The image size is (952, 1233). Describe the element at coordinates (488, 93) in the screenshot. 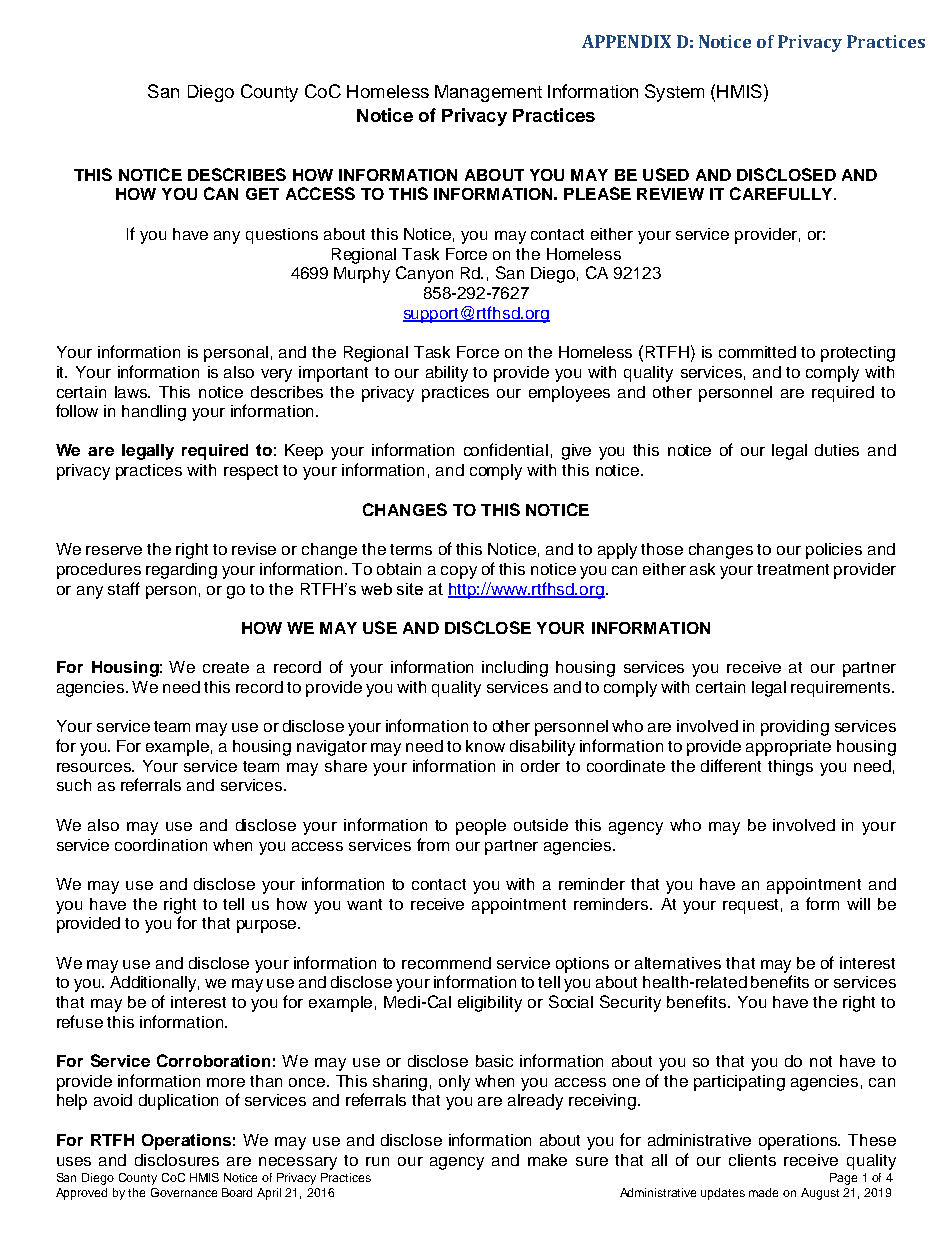

I see `Management` at that location.
